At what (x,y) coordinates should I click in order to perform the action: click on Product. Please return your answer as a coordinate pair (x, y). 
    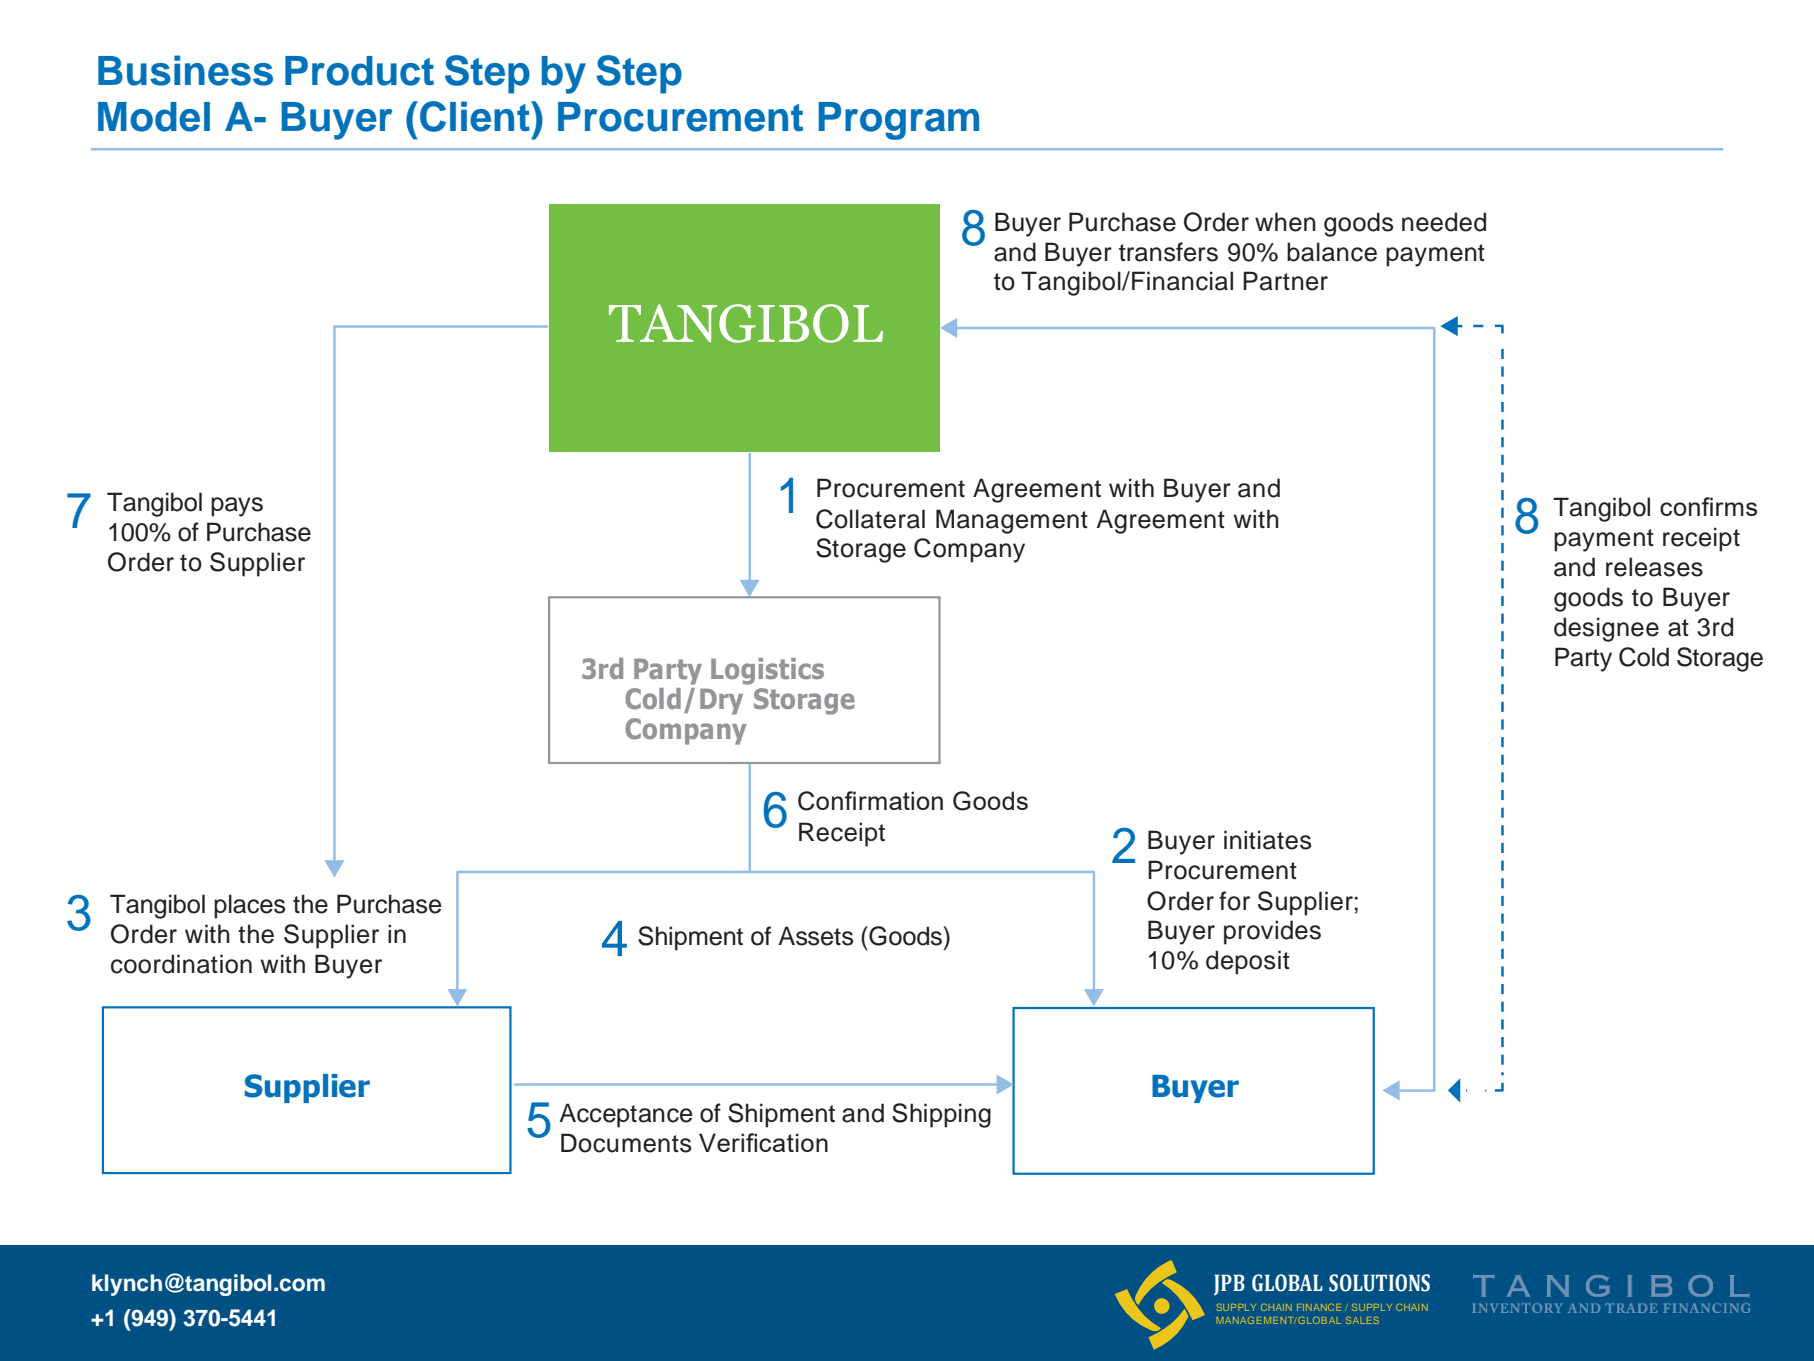
    Looking at the image, I should click on (359, 71).
